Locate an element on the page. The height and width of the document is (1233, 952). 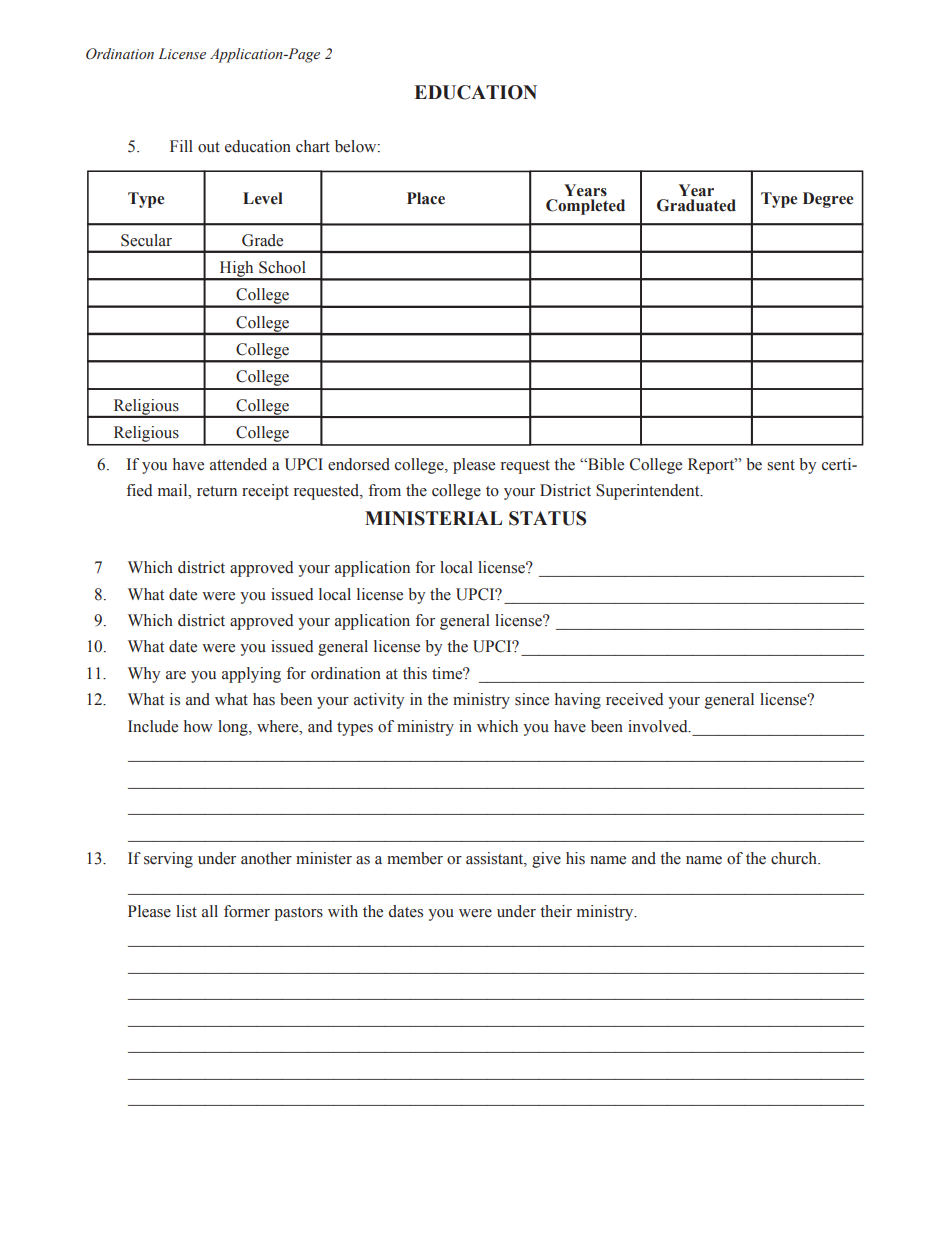
Graduated is located at coordinates (696, 205).
